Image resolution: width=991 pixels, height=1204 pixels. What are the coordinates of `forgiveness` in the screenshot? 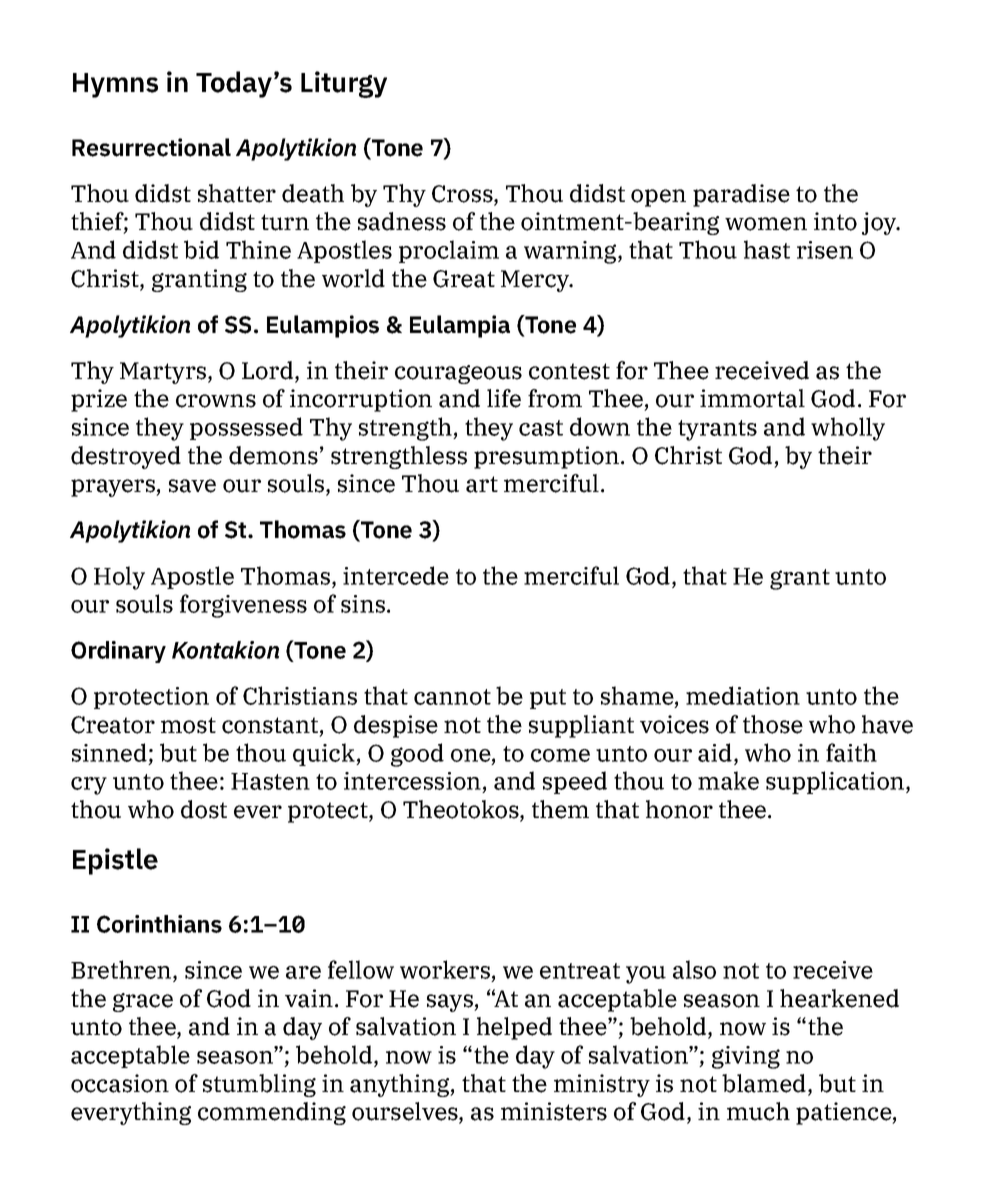 It's located at (243, 606).
